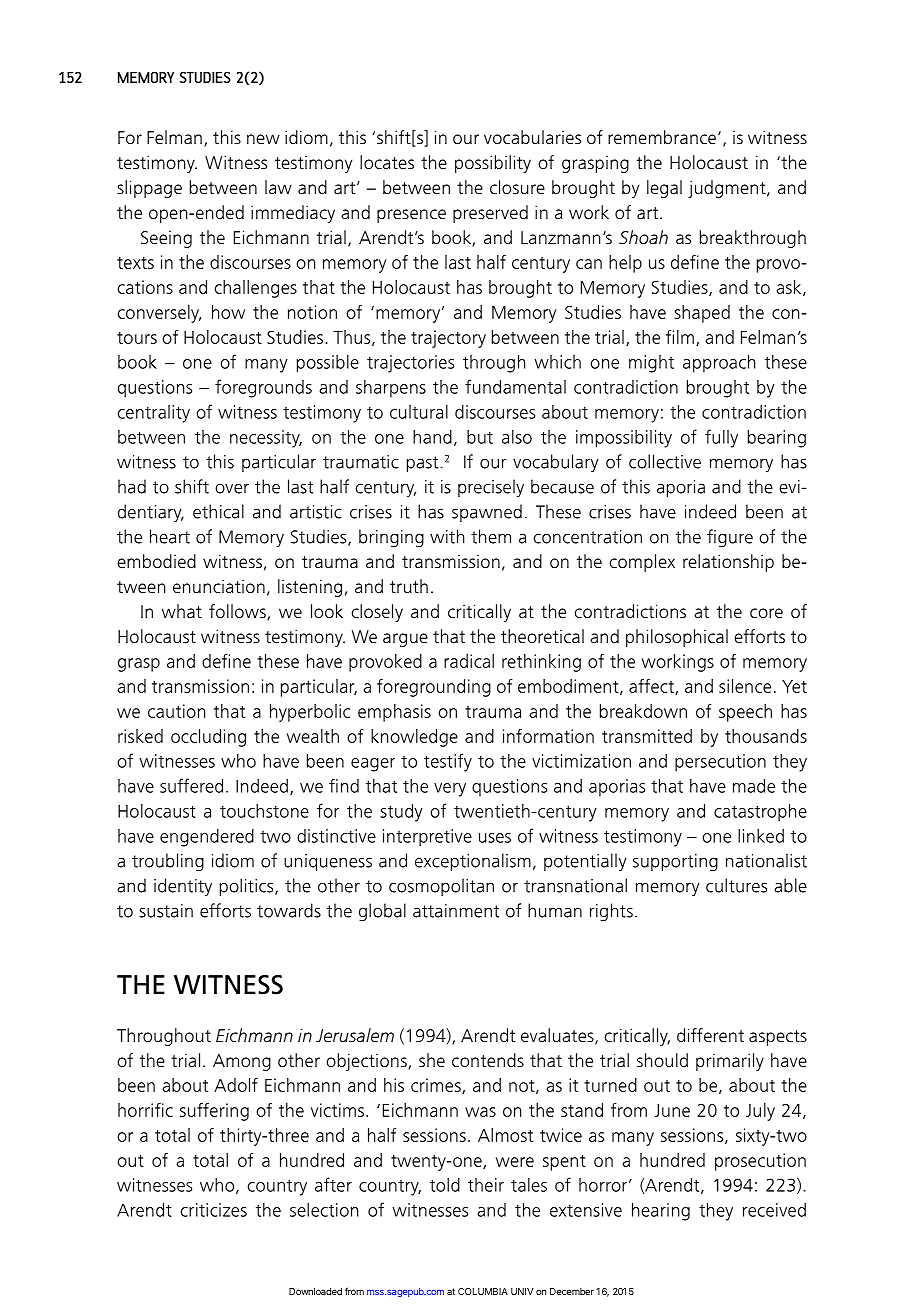 The width and height of the document is (924, 1316). What do you see at coordinates (176, 711) in the document?
I see `caution` at bounding box center [176, 711].
